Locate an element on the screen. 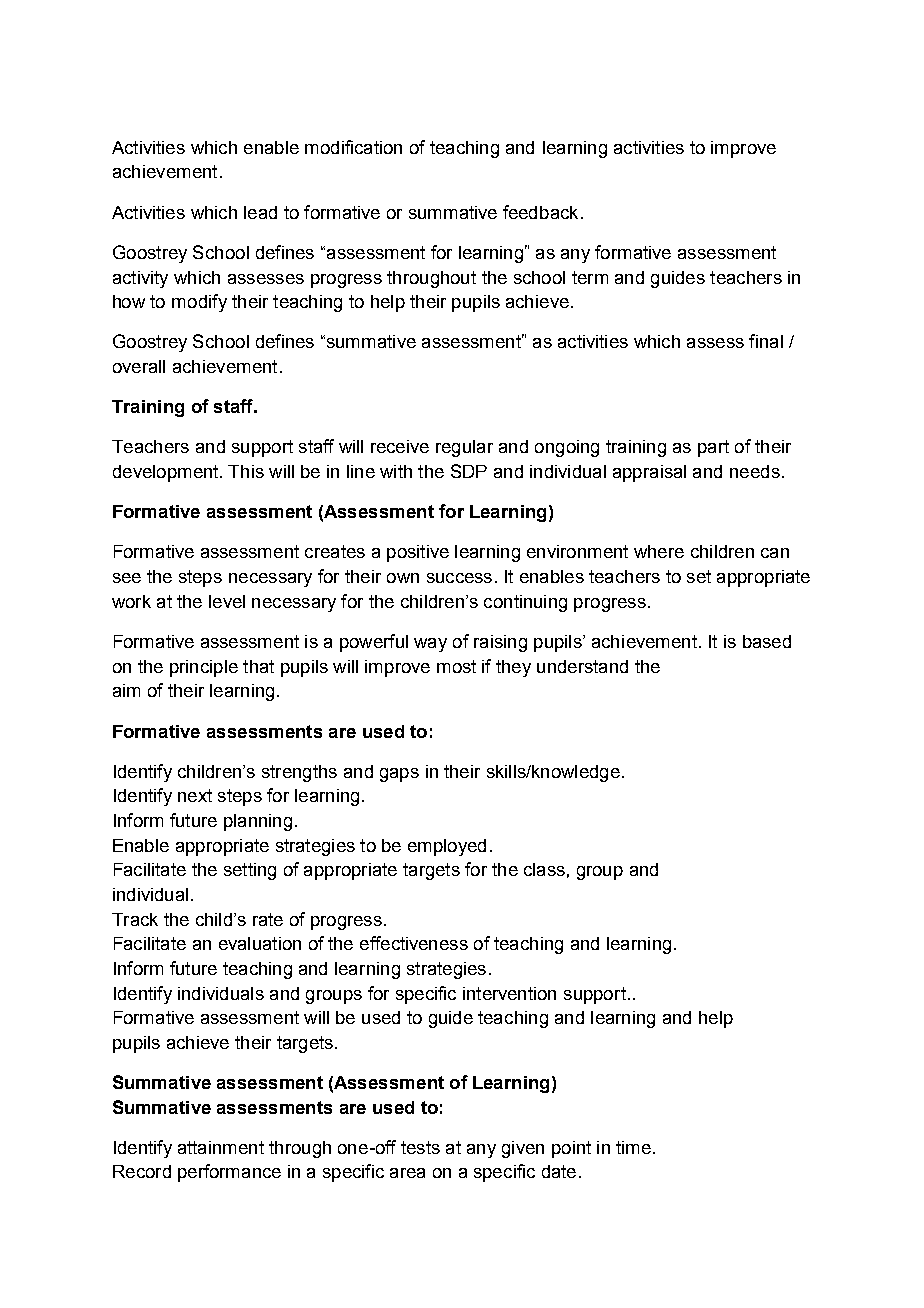  lead is located at coordinates (260, 212).
